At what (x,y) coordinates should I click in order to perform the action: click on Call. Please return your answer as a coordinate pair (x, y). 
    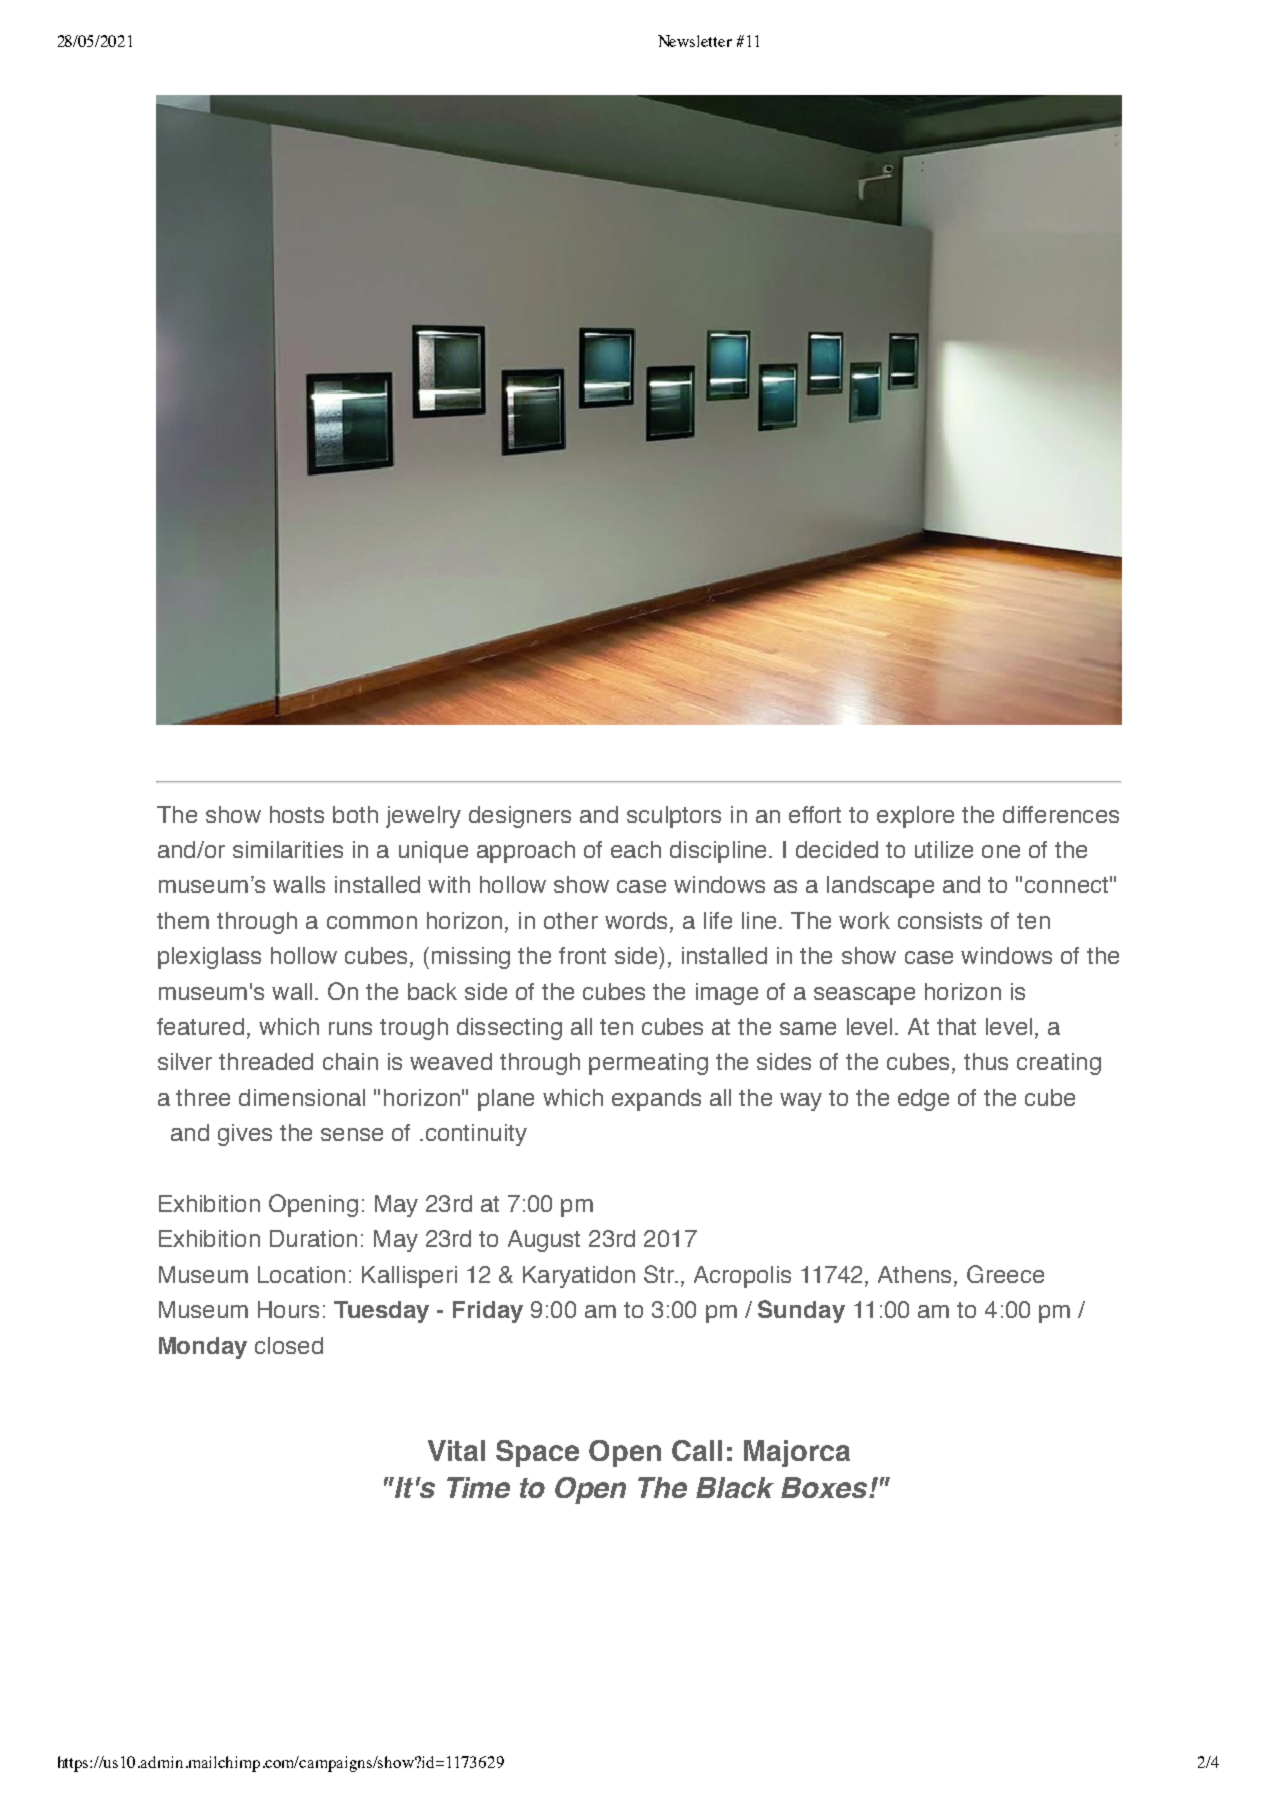
    Looking at the image, I should click on (697, 1450).
